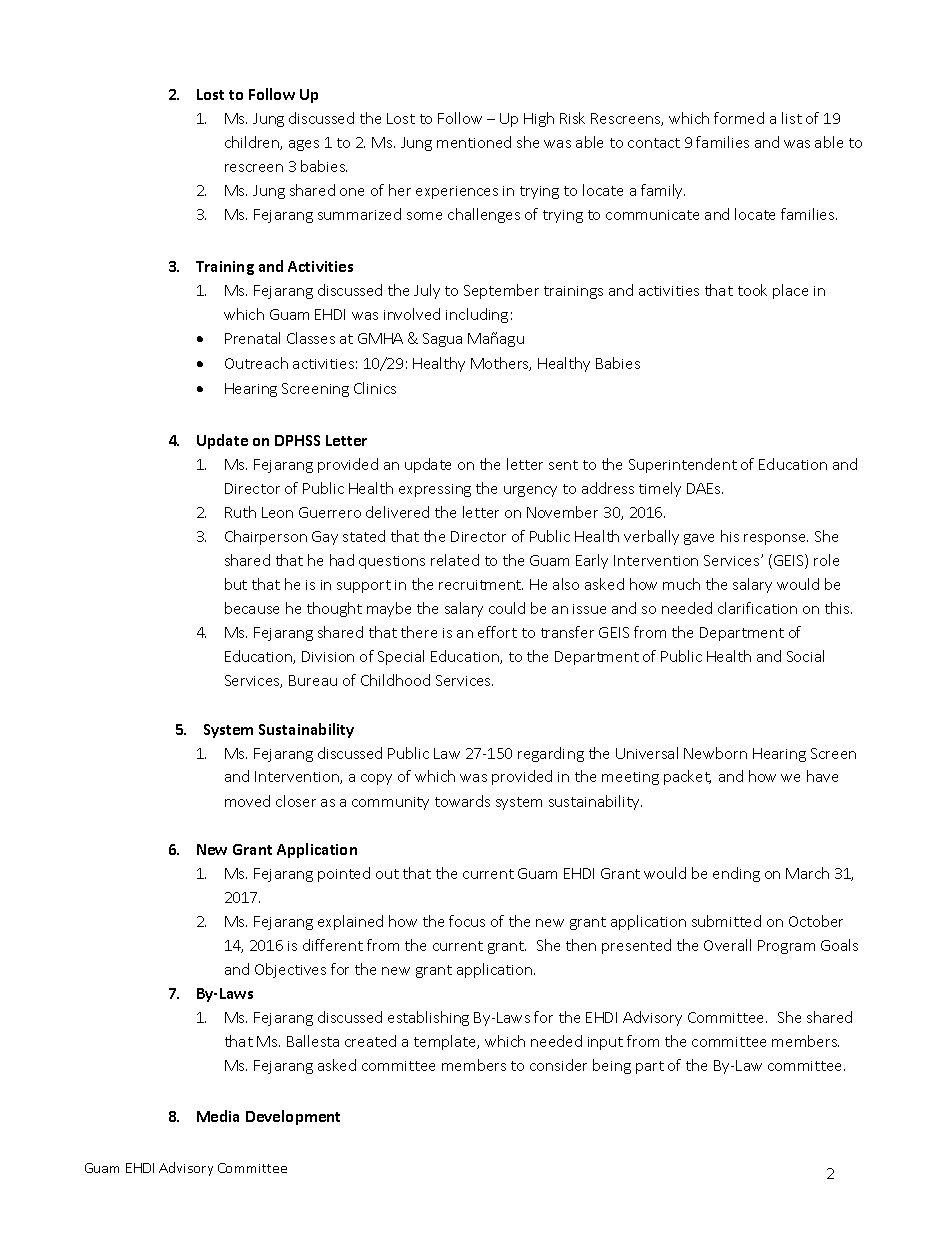 The width and height of the screenshot is (952, 1233). Describe the element at coordinates (507, 608) in the screenshot. I see `could` at that location.
